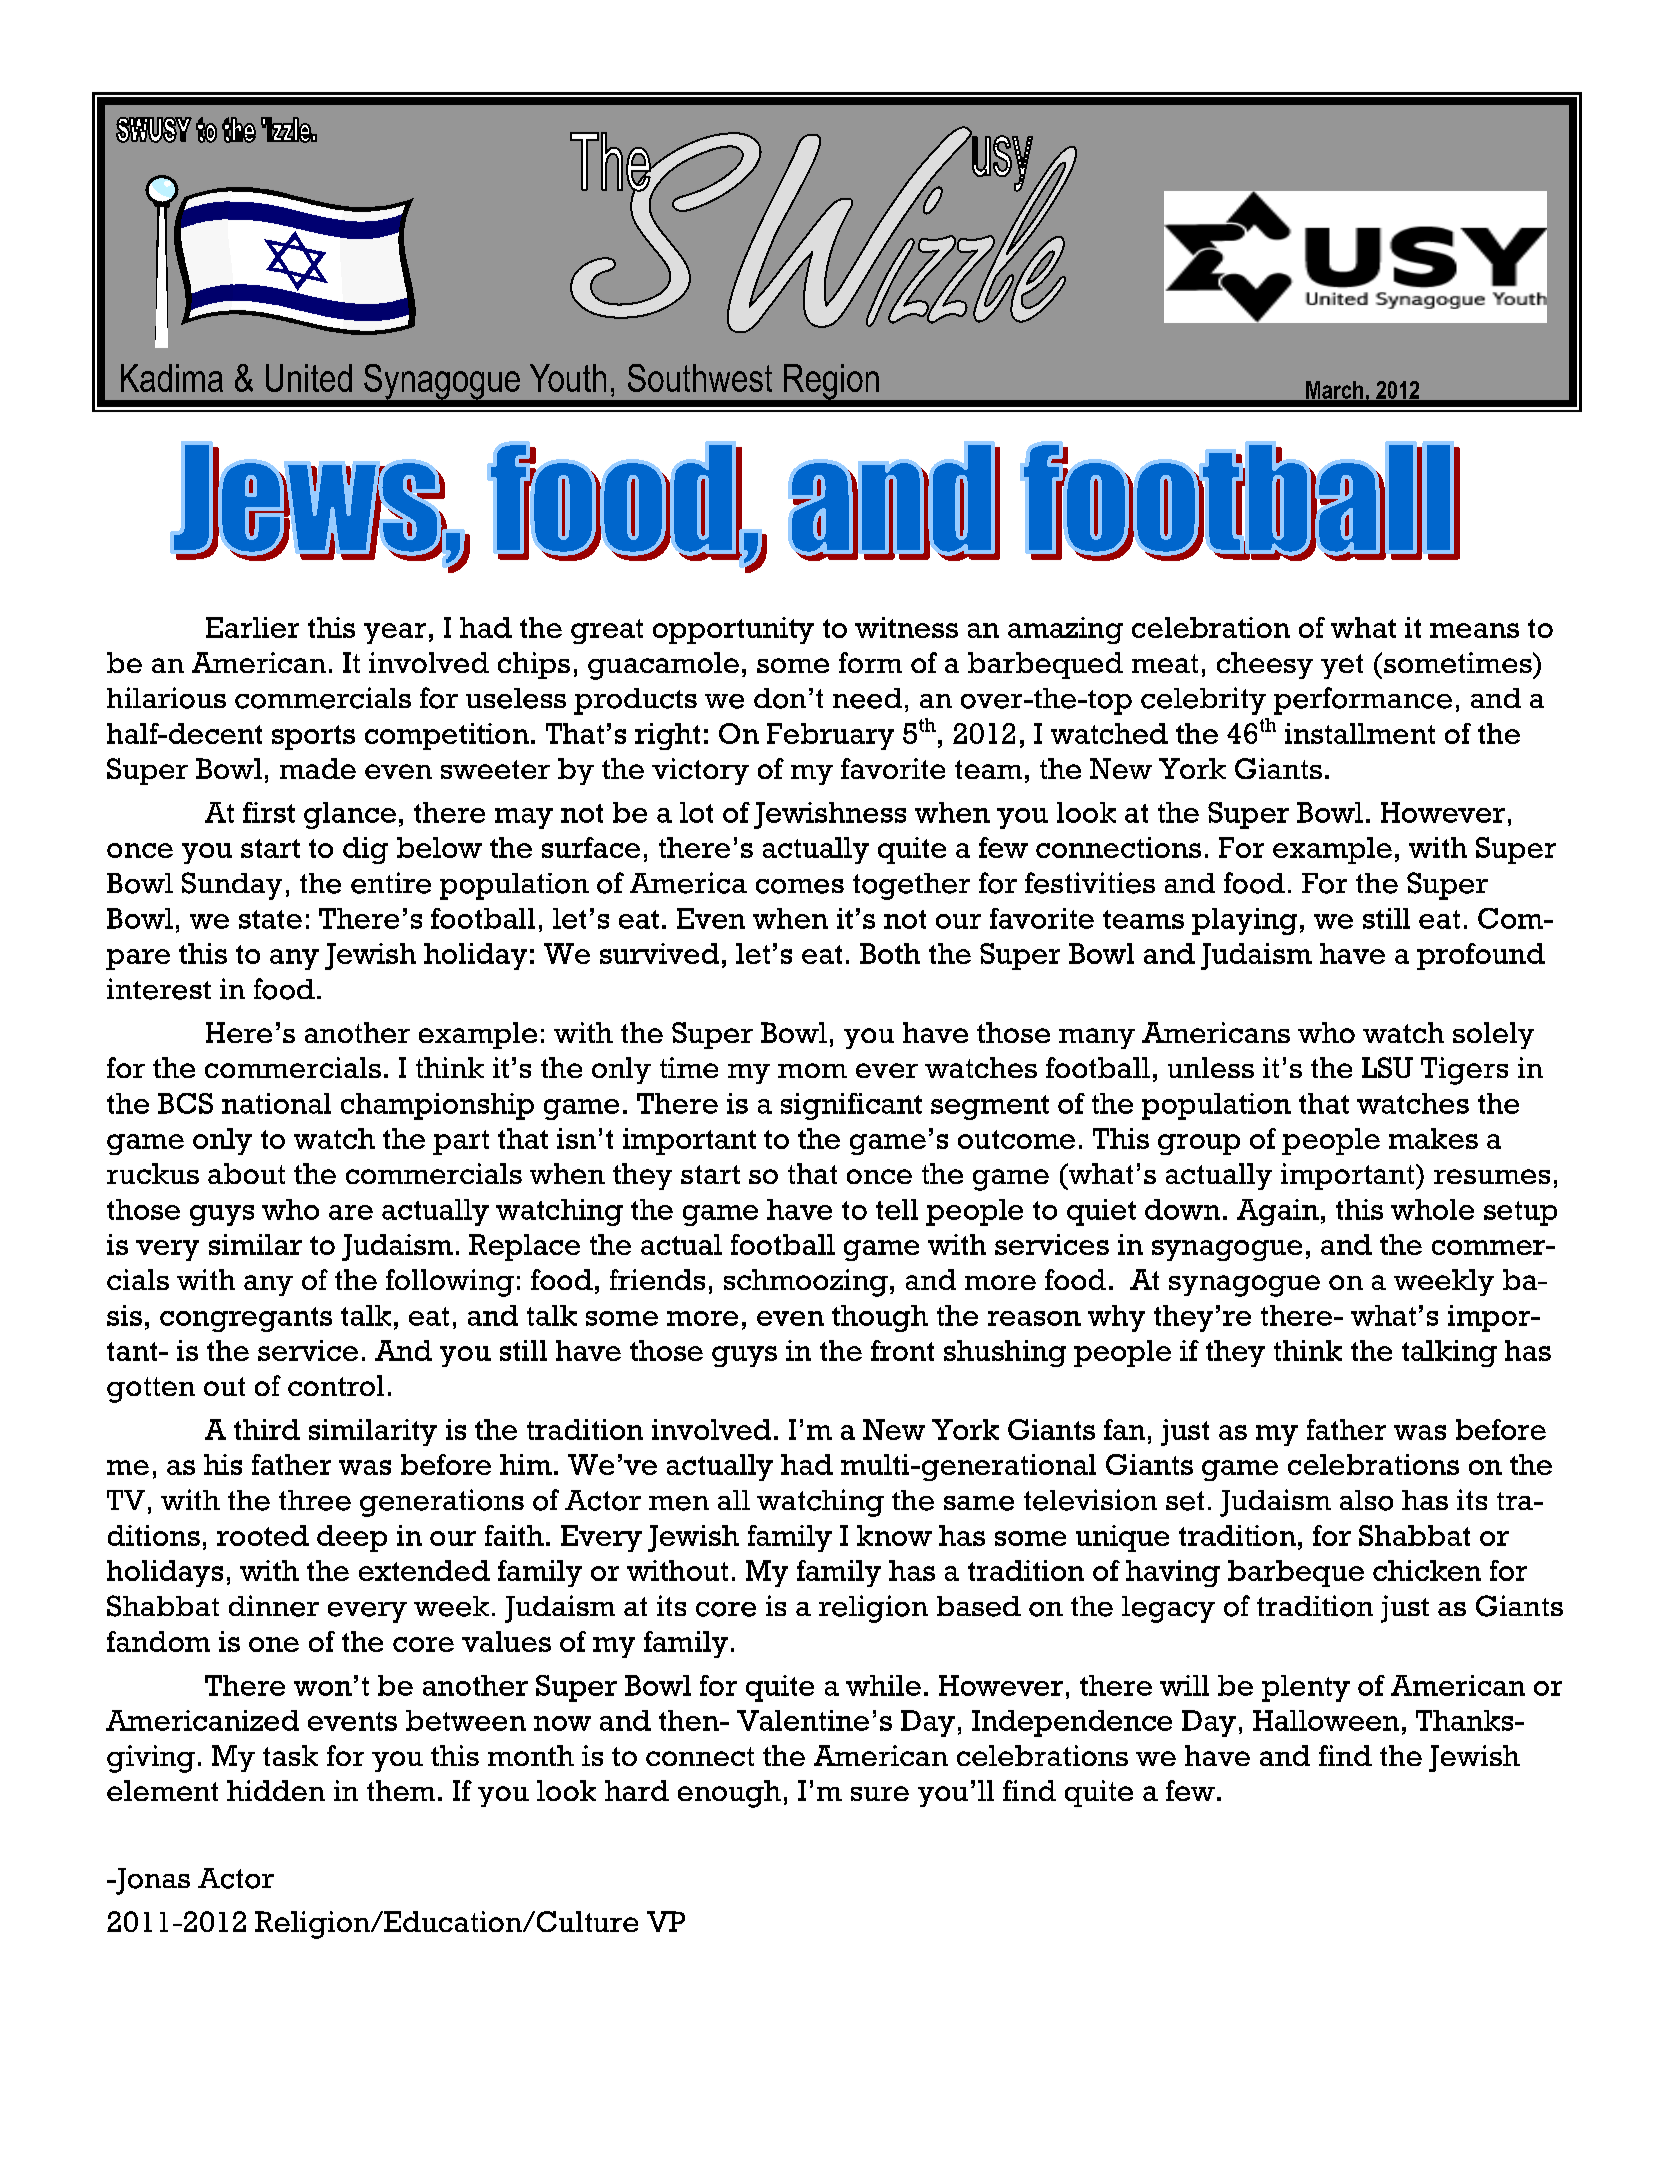 Image resolution: width=1674 pixels, height=2166 pixels. What do you see at coordinates (270, 919) in the page?
I see `state` at bounding box center [270, 919].
